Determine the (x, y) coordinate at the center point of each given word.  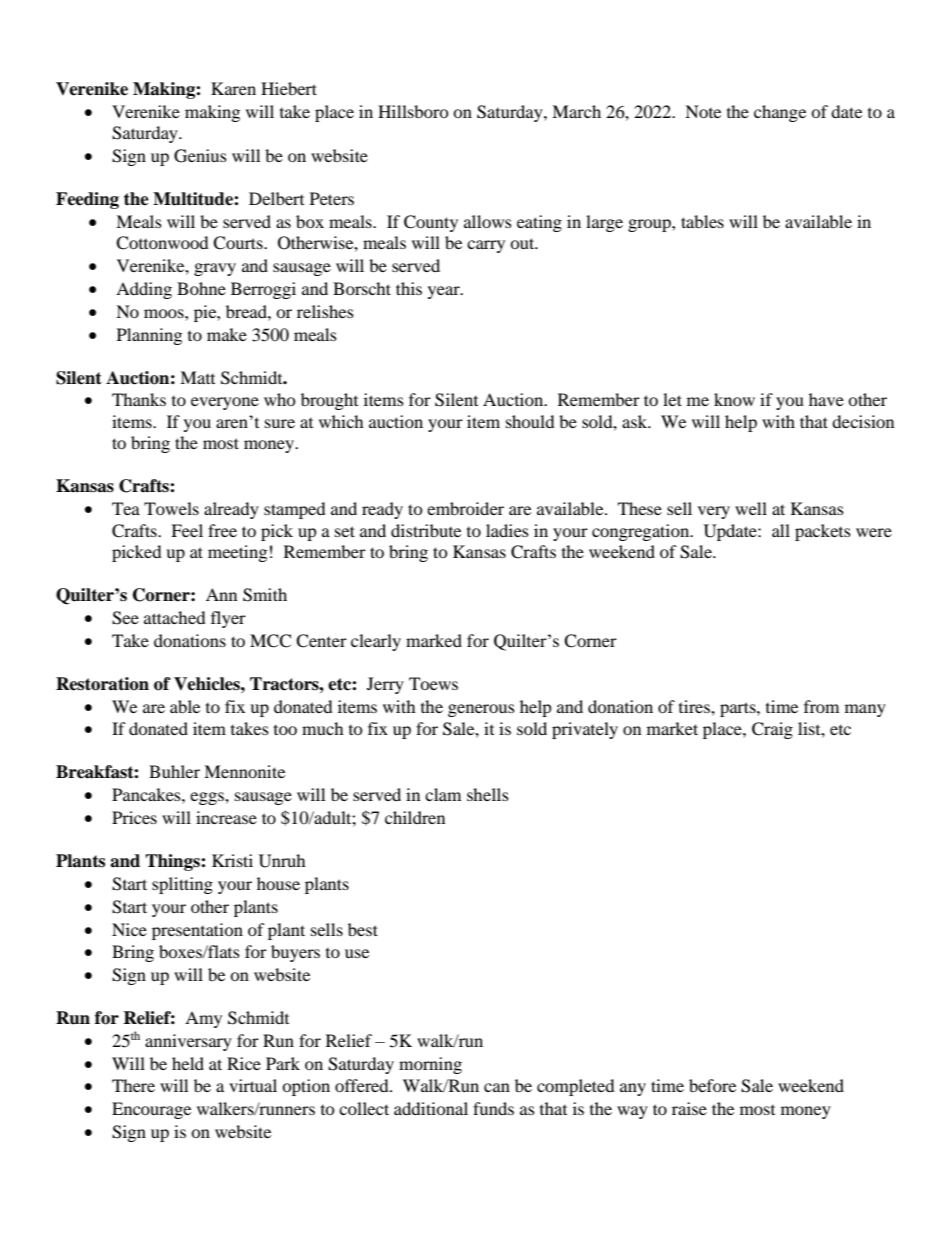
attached (175, 617)
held (188, 1063)
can (497, 1087)
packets (823, 532)
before (712, 1085)
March (576, 111)
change (780, 113)
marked (434, 640)
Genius (200, 156)
